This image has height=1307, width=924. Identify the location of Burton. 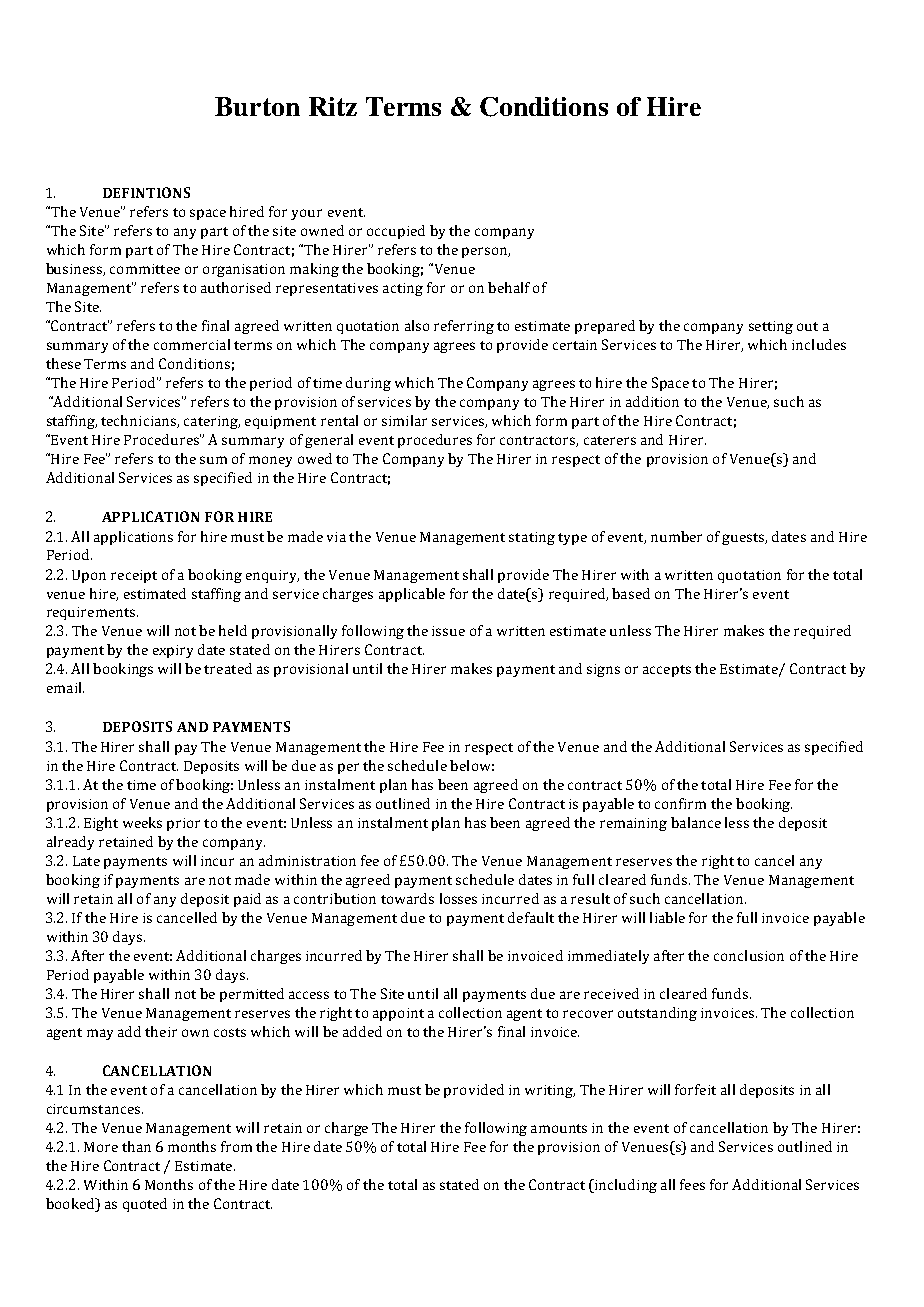
(257, 106).
